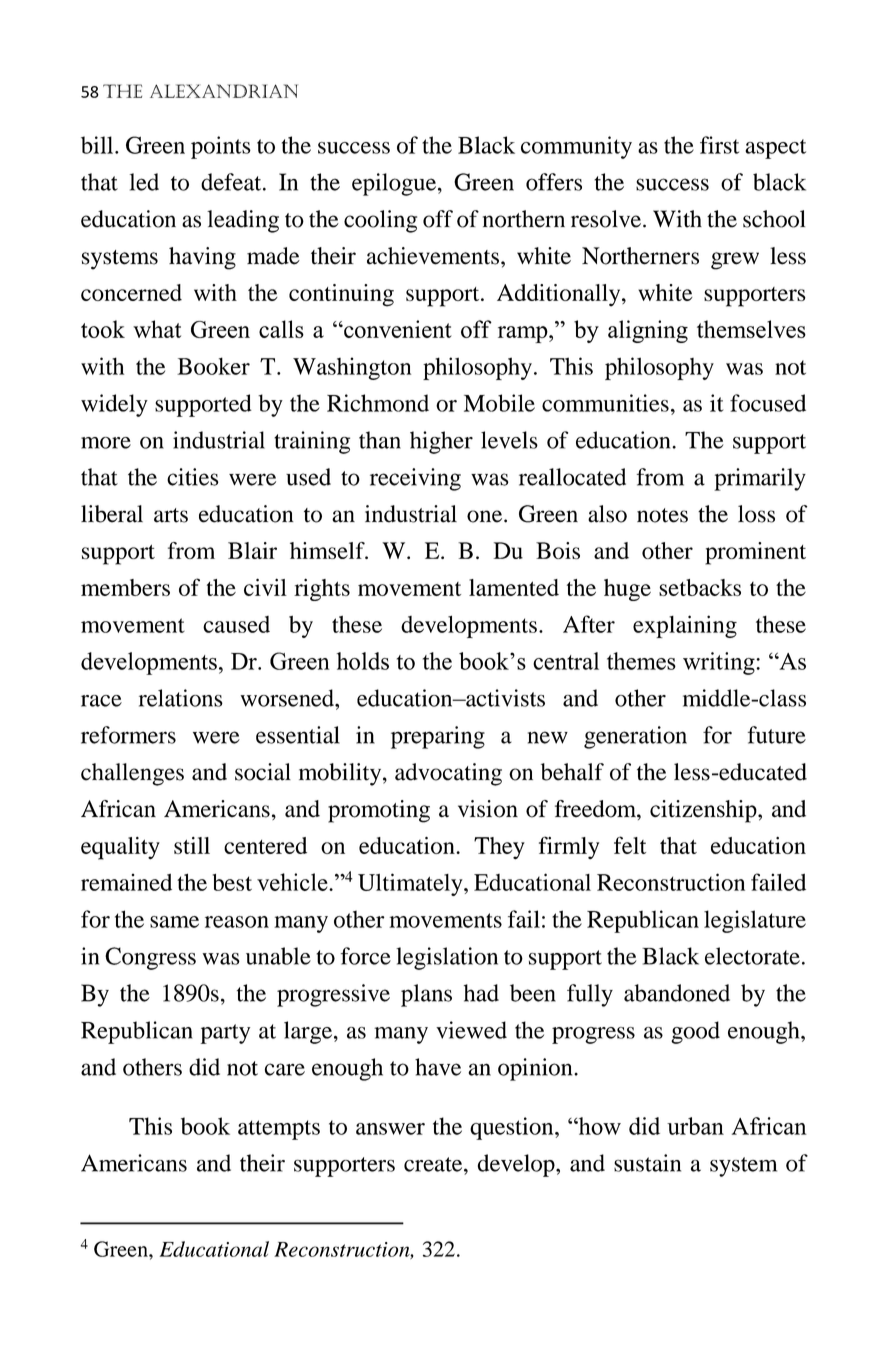 This page has height=1372, width=887. What do you see at coordinates (125, 587) in the page?
I see `members` at bounding box center [125, 587].
